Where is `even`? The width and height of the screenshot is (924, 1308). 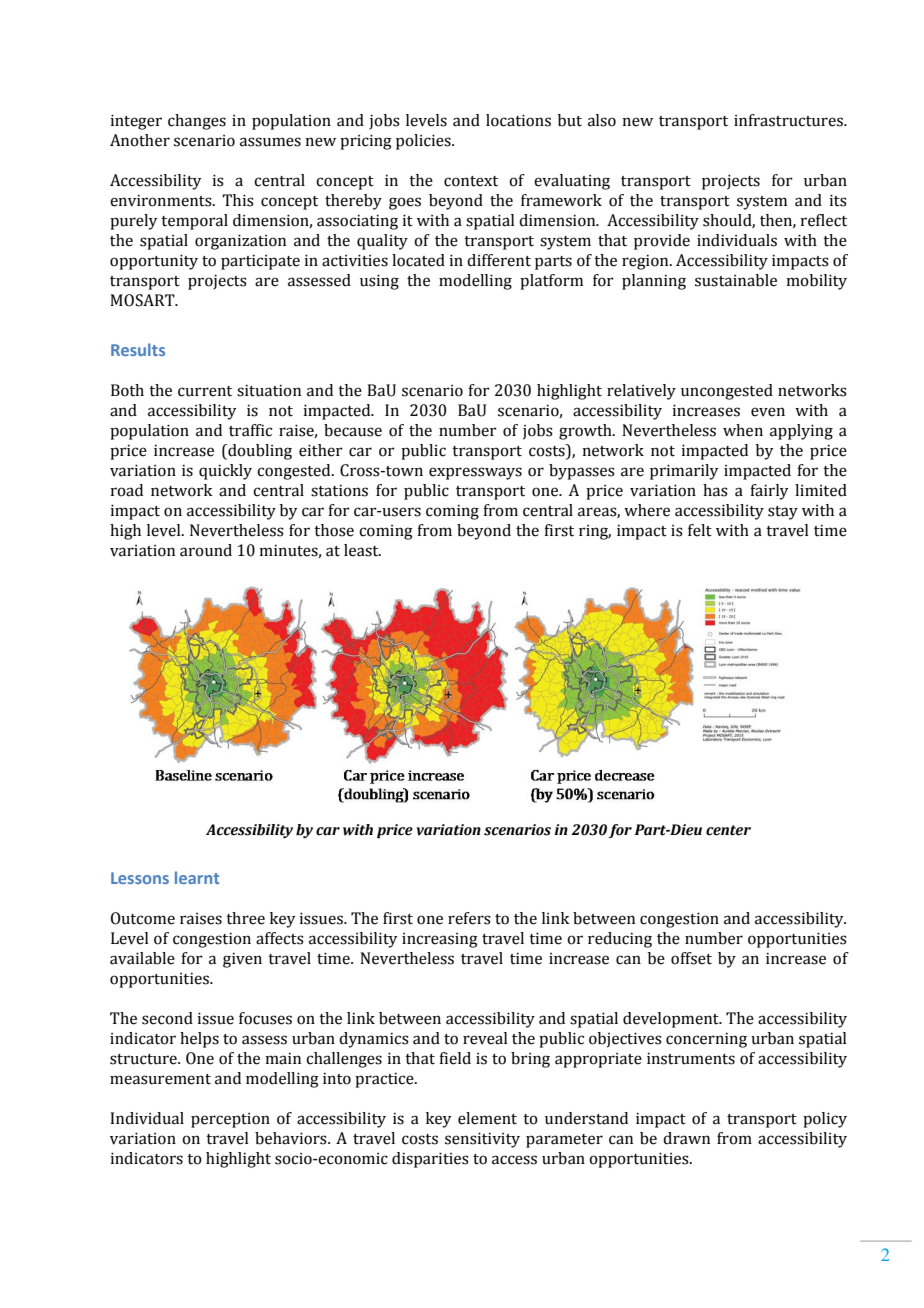
even is located at coordinates (768, 412).
